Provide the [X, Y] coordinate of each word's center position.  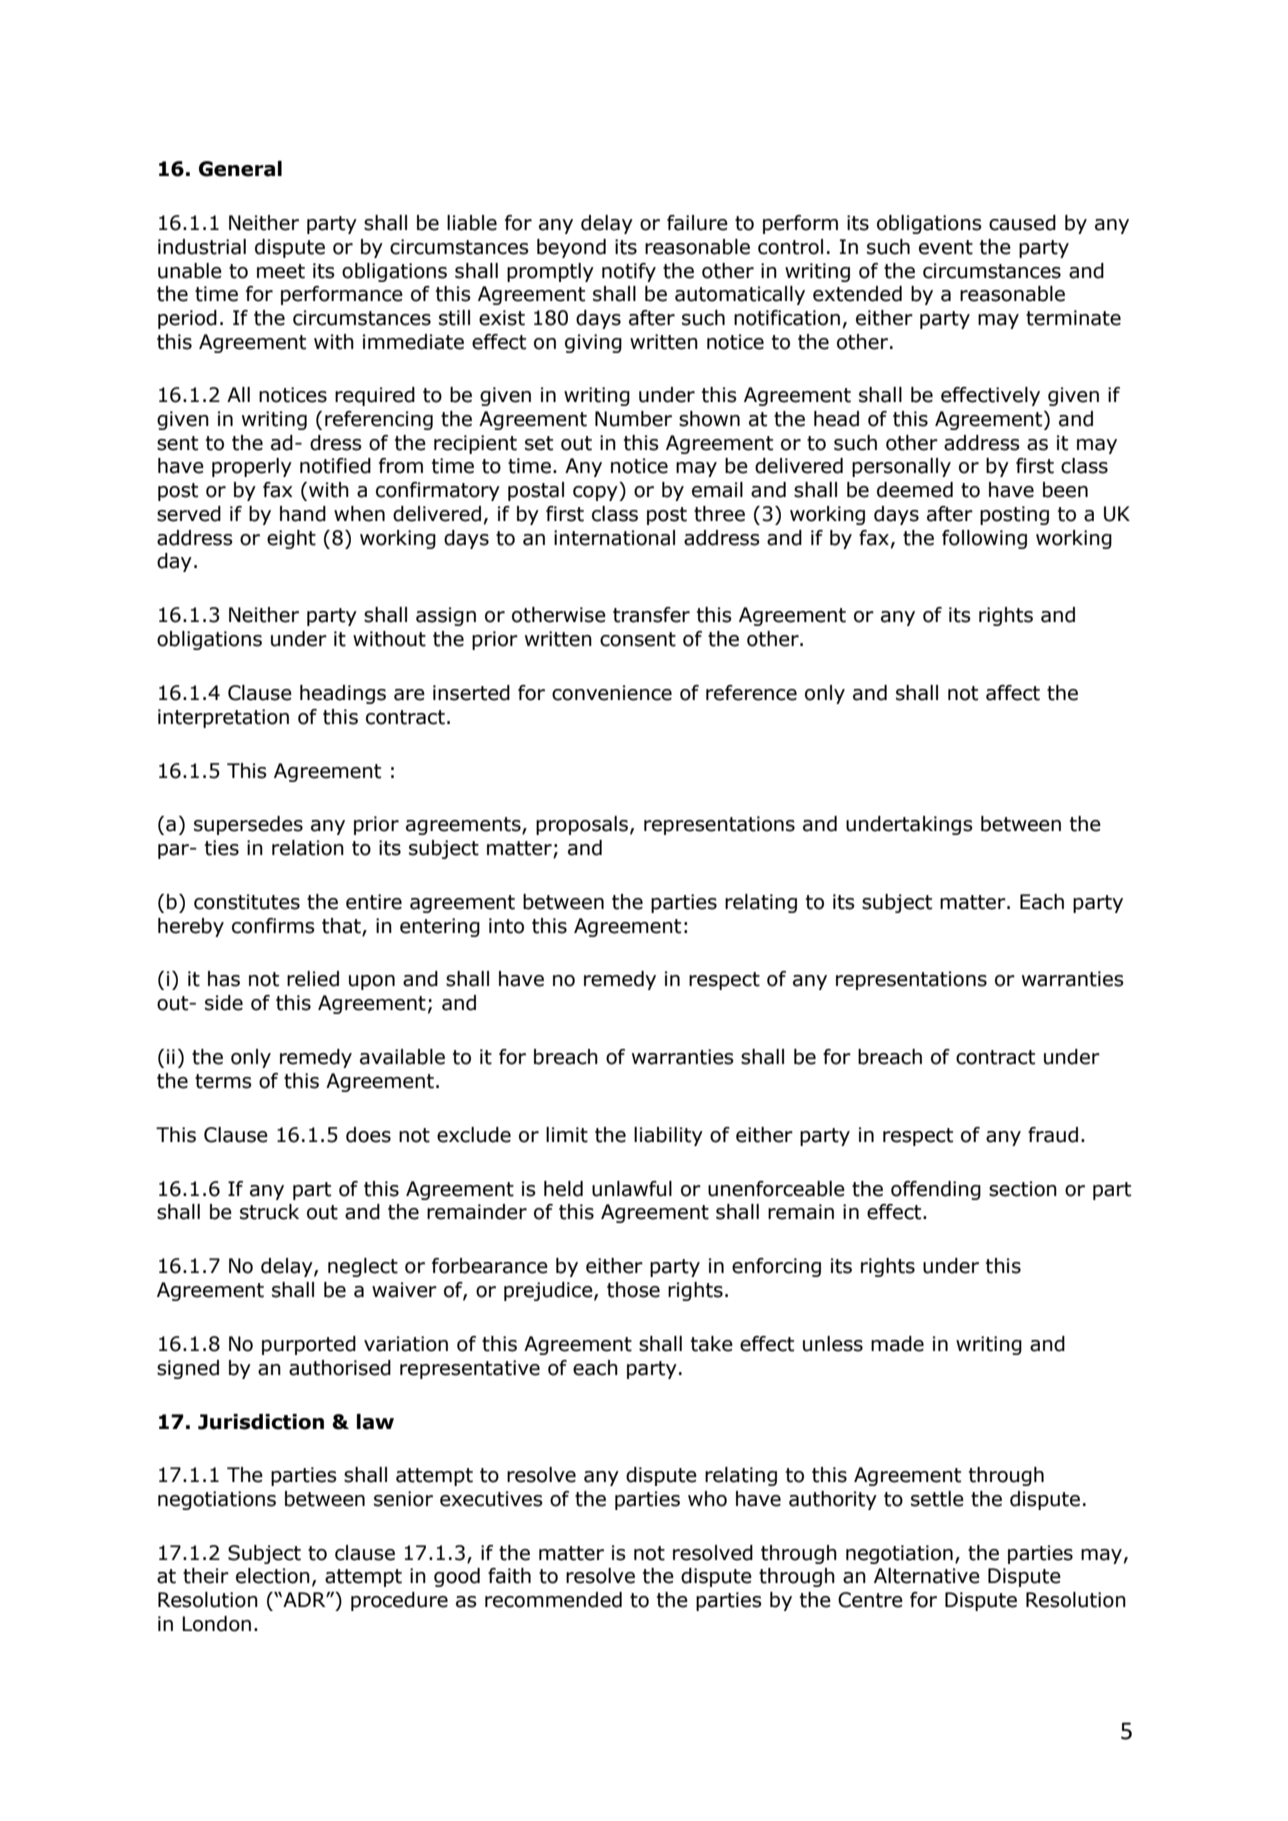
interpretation [223, 718]
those [633, 1290]
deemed [915, 490]
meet [281, 271]
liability [668, 1136]
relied [313, 979]
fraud [1053, 1135]
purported [309, 1345]
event [946, 247]
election [273, 1576]
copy [596, 493]
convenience [612, 693]
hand [303, 514]
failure [697, 223]
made [897, 1344]
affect [1013, 693]
